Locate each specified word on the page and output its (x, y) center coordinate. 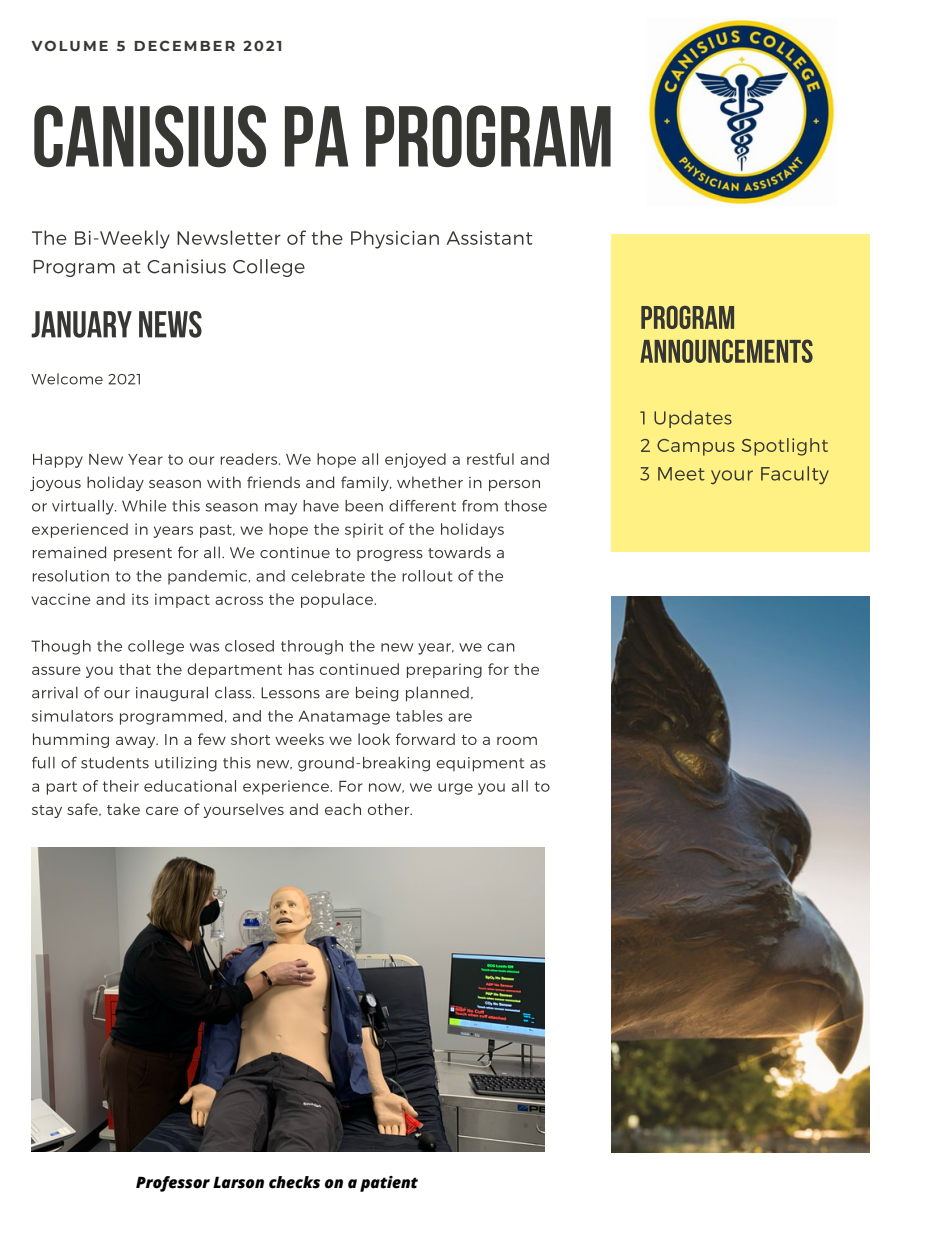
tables (419, 716)
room (517, 740)
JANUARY (81, 324)
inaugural (172, 694)
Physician (395, 239)
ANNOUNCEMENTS (726, 351)
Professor (173, 1184)
